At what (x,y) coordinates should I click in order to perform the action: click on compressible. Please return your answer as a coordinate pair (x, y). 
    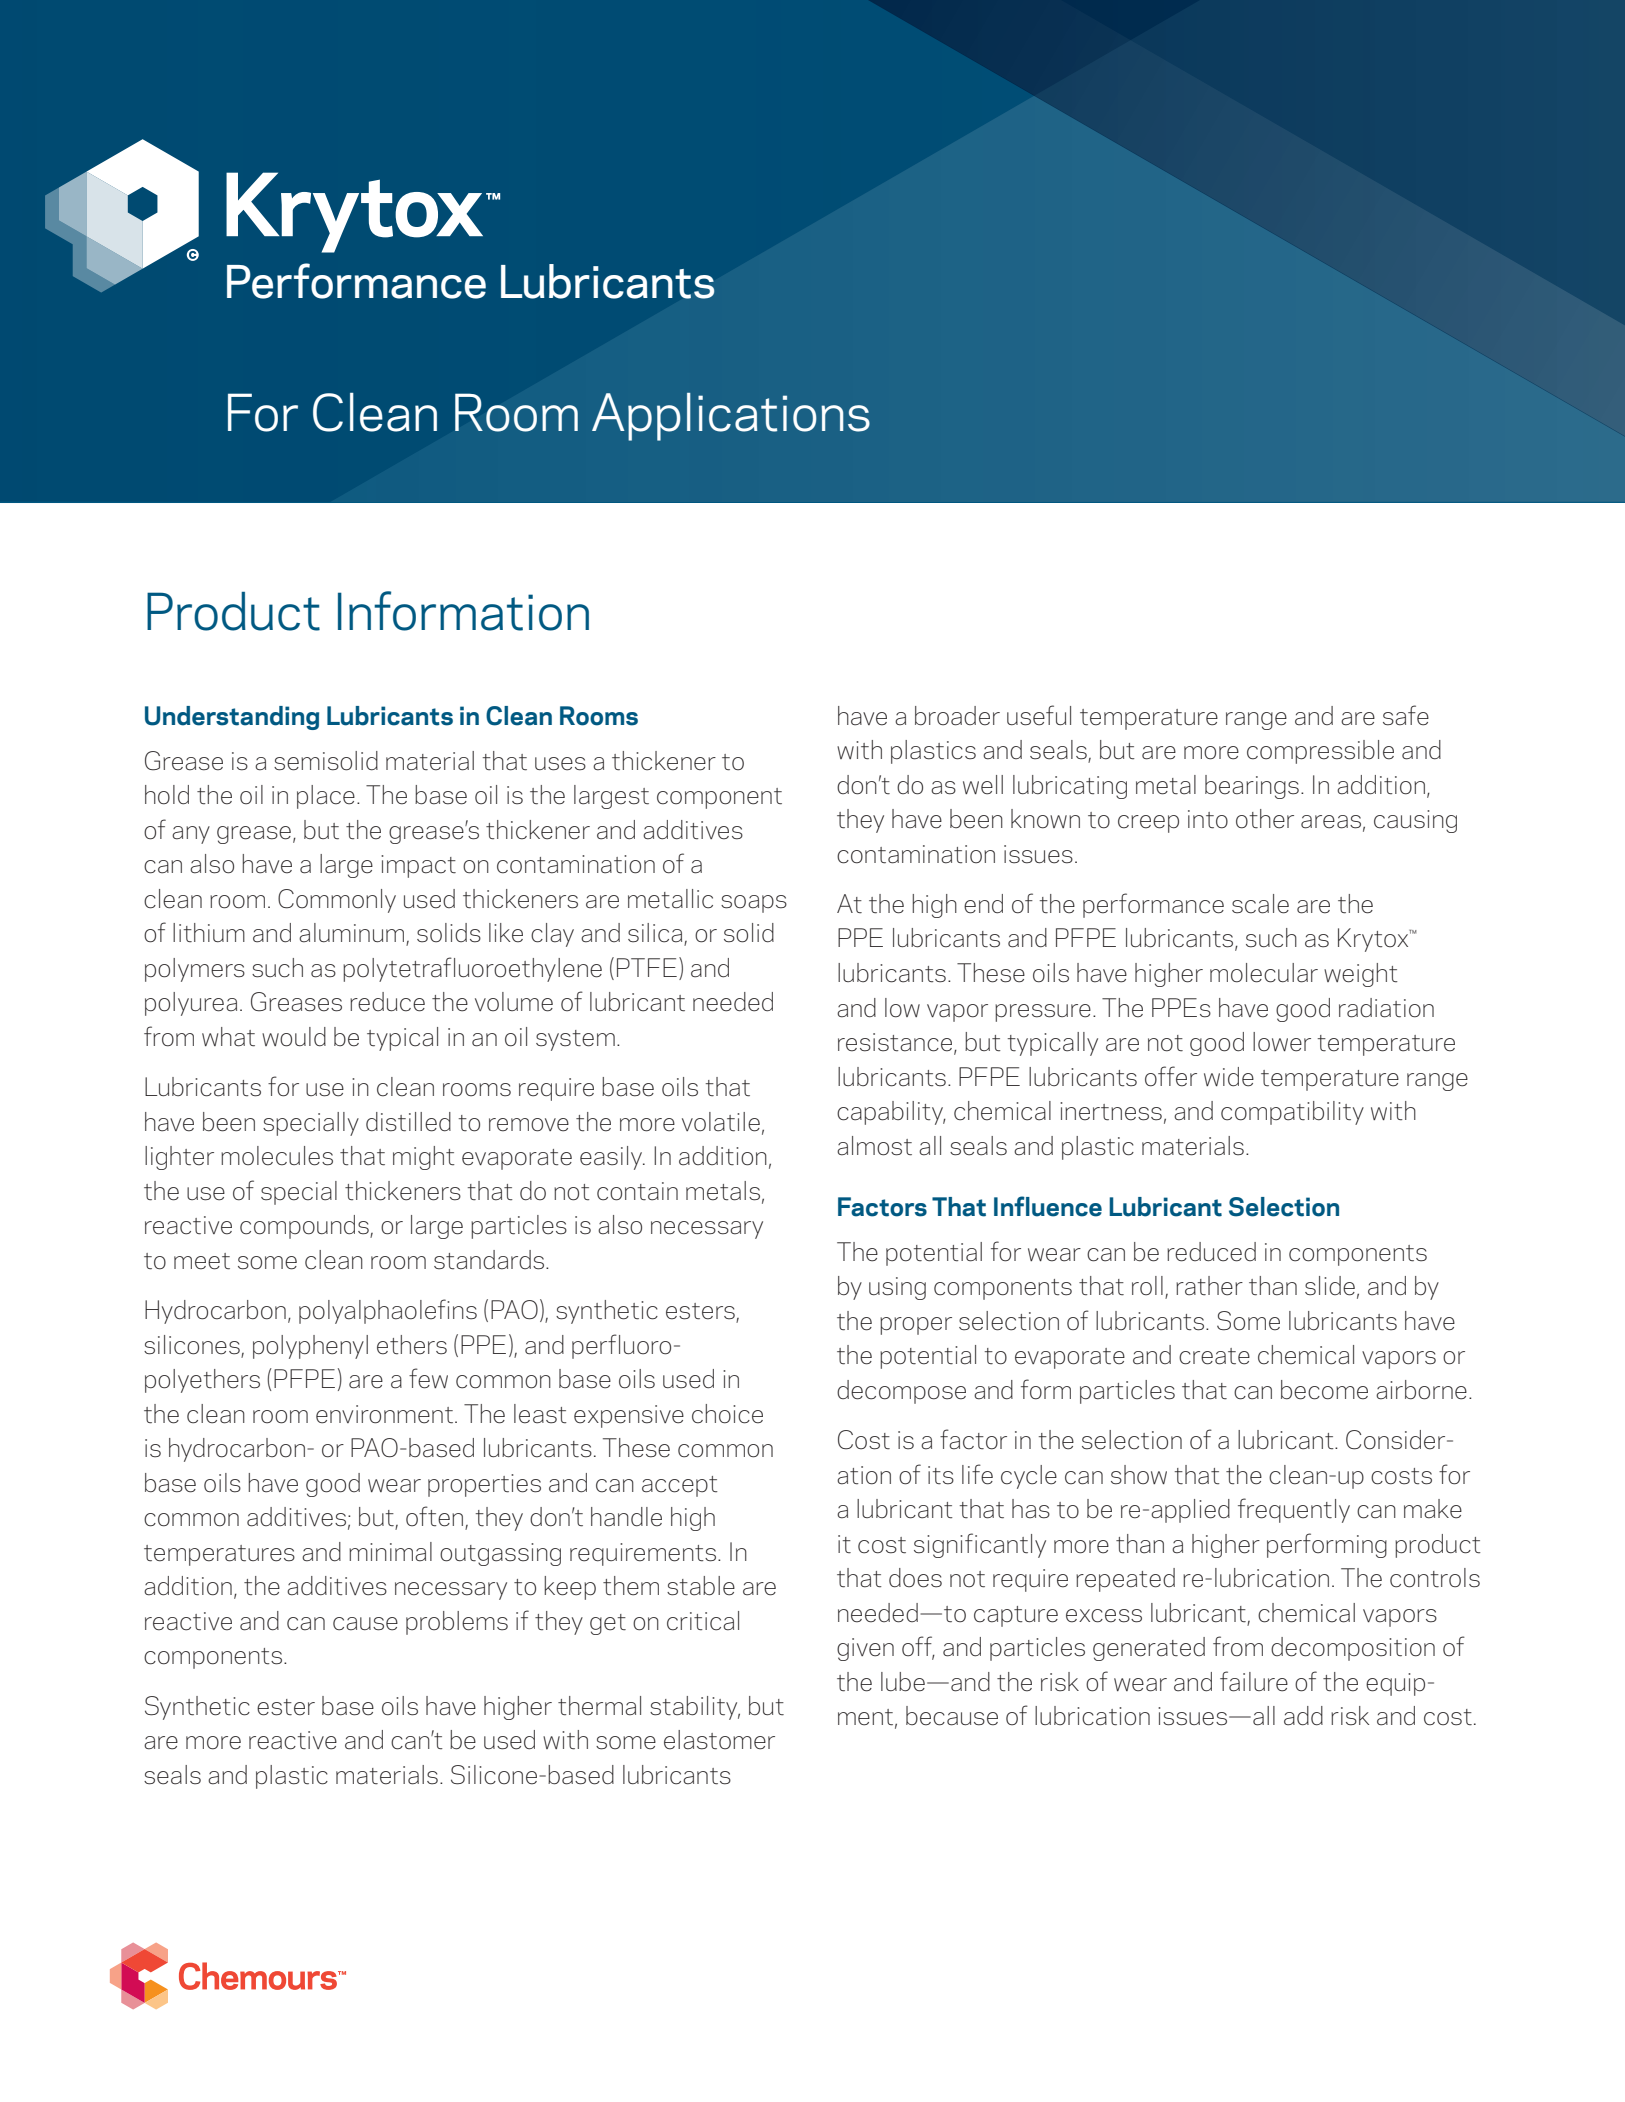
    Looking at the image, I should click on (1320, 752).
